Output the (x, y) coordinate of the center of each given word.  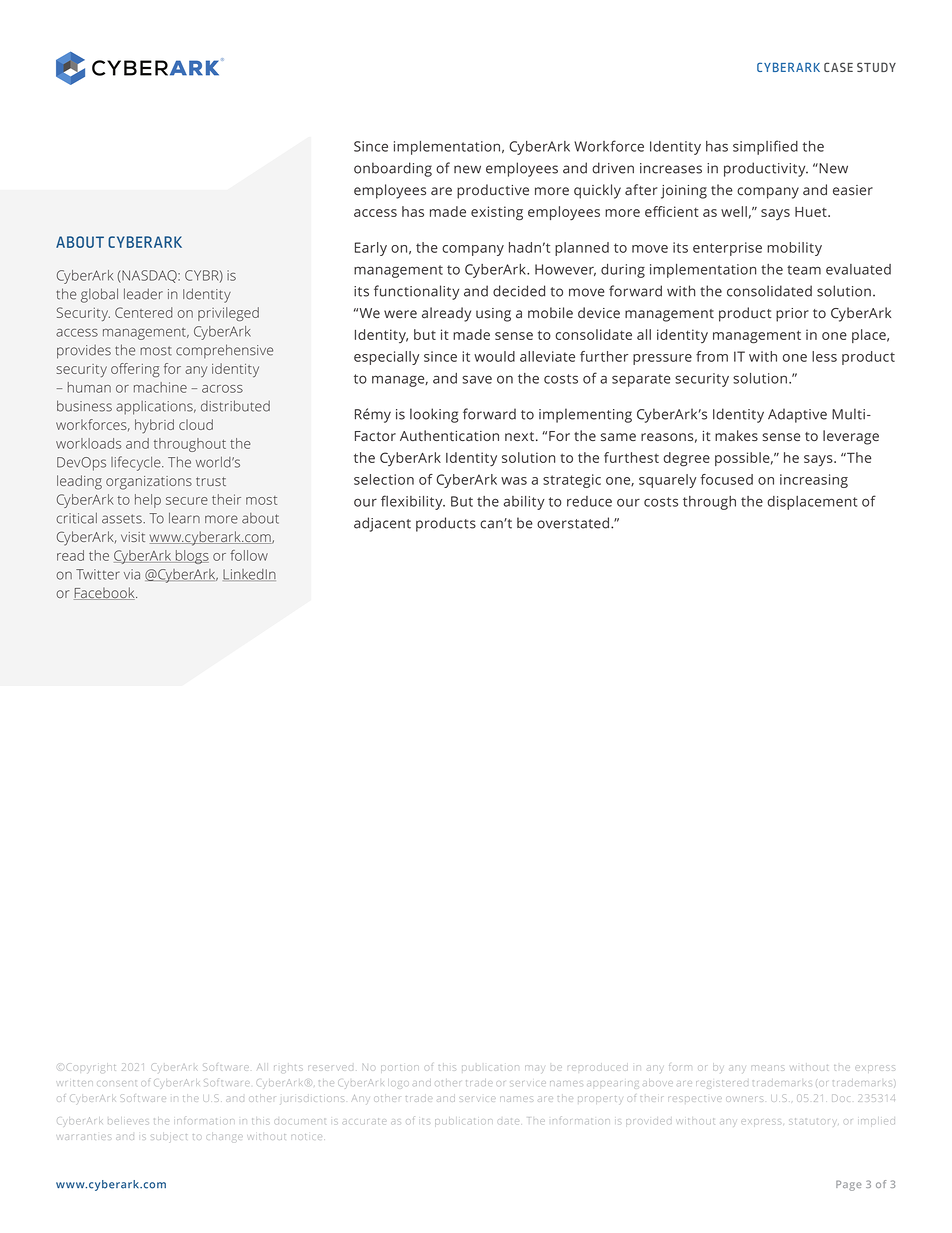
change (225, 1137)
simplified (765, 147)
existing (497, 213)
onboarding (393, 169)
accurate (364, 1121)
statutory (813, 1122)
